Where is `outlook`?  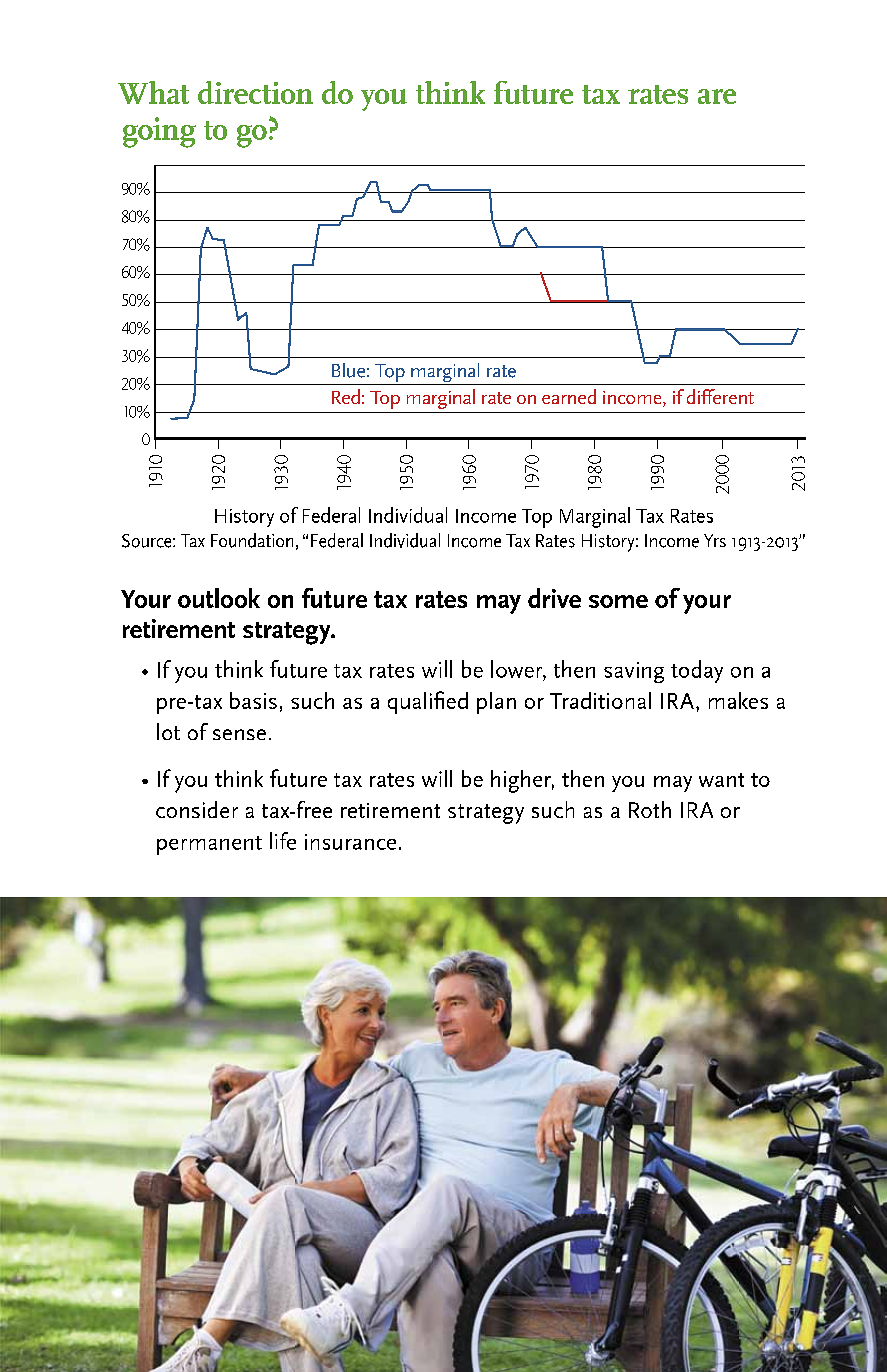
outlook is located at coordinates (219, 598).
